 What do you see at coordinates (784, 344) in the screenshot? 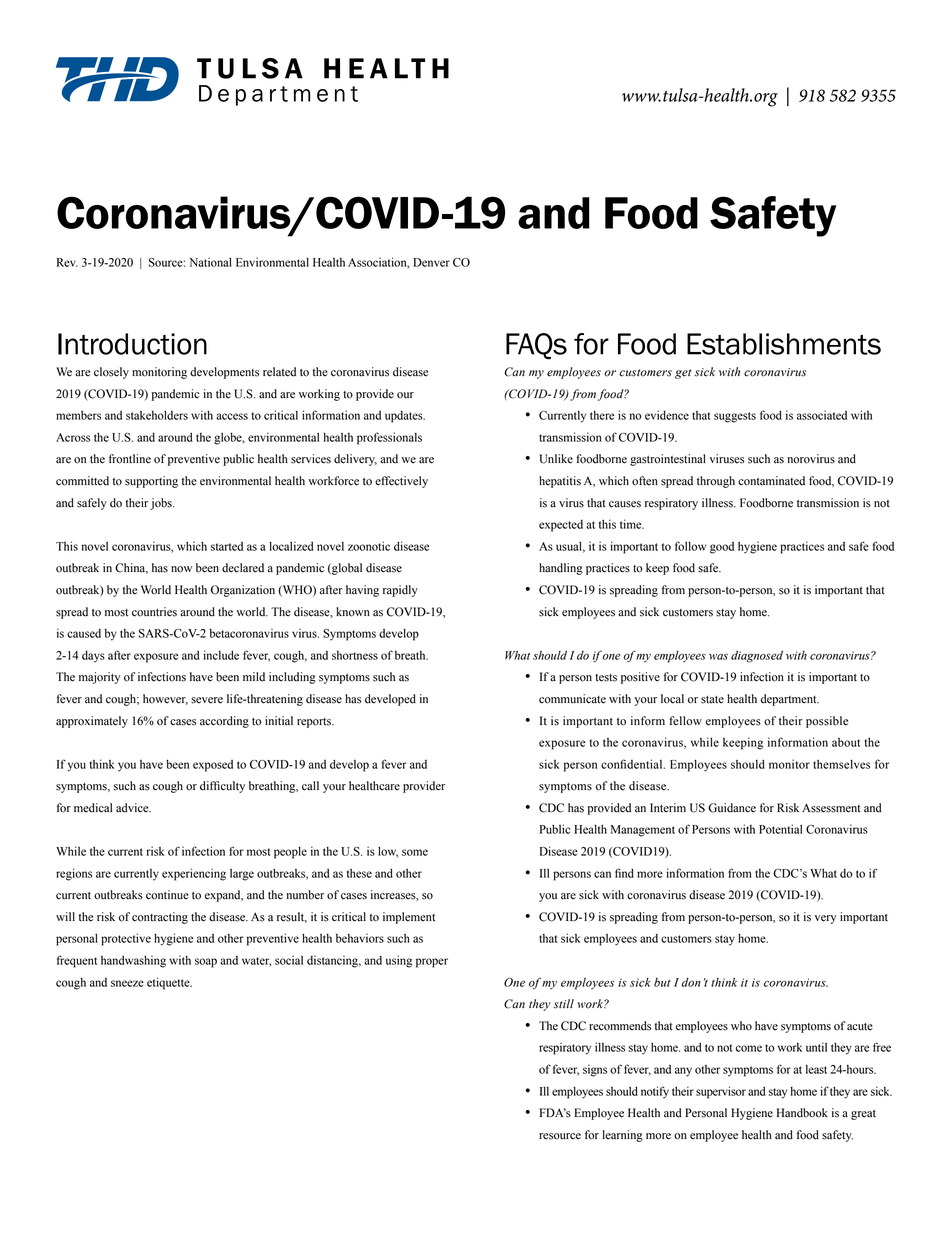
I see `Establishments` at bounding box center [784, 344].
